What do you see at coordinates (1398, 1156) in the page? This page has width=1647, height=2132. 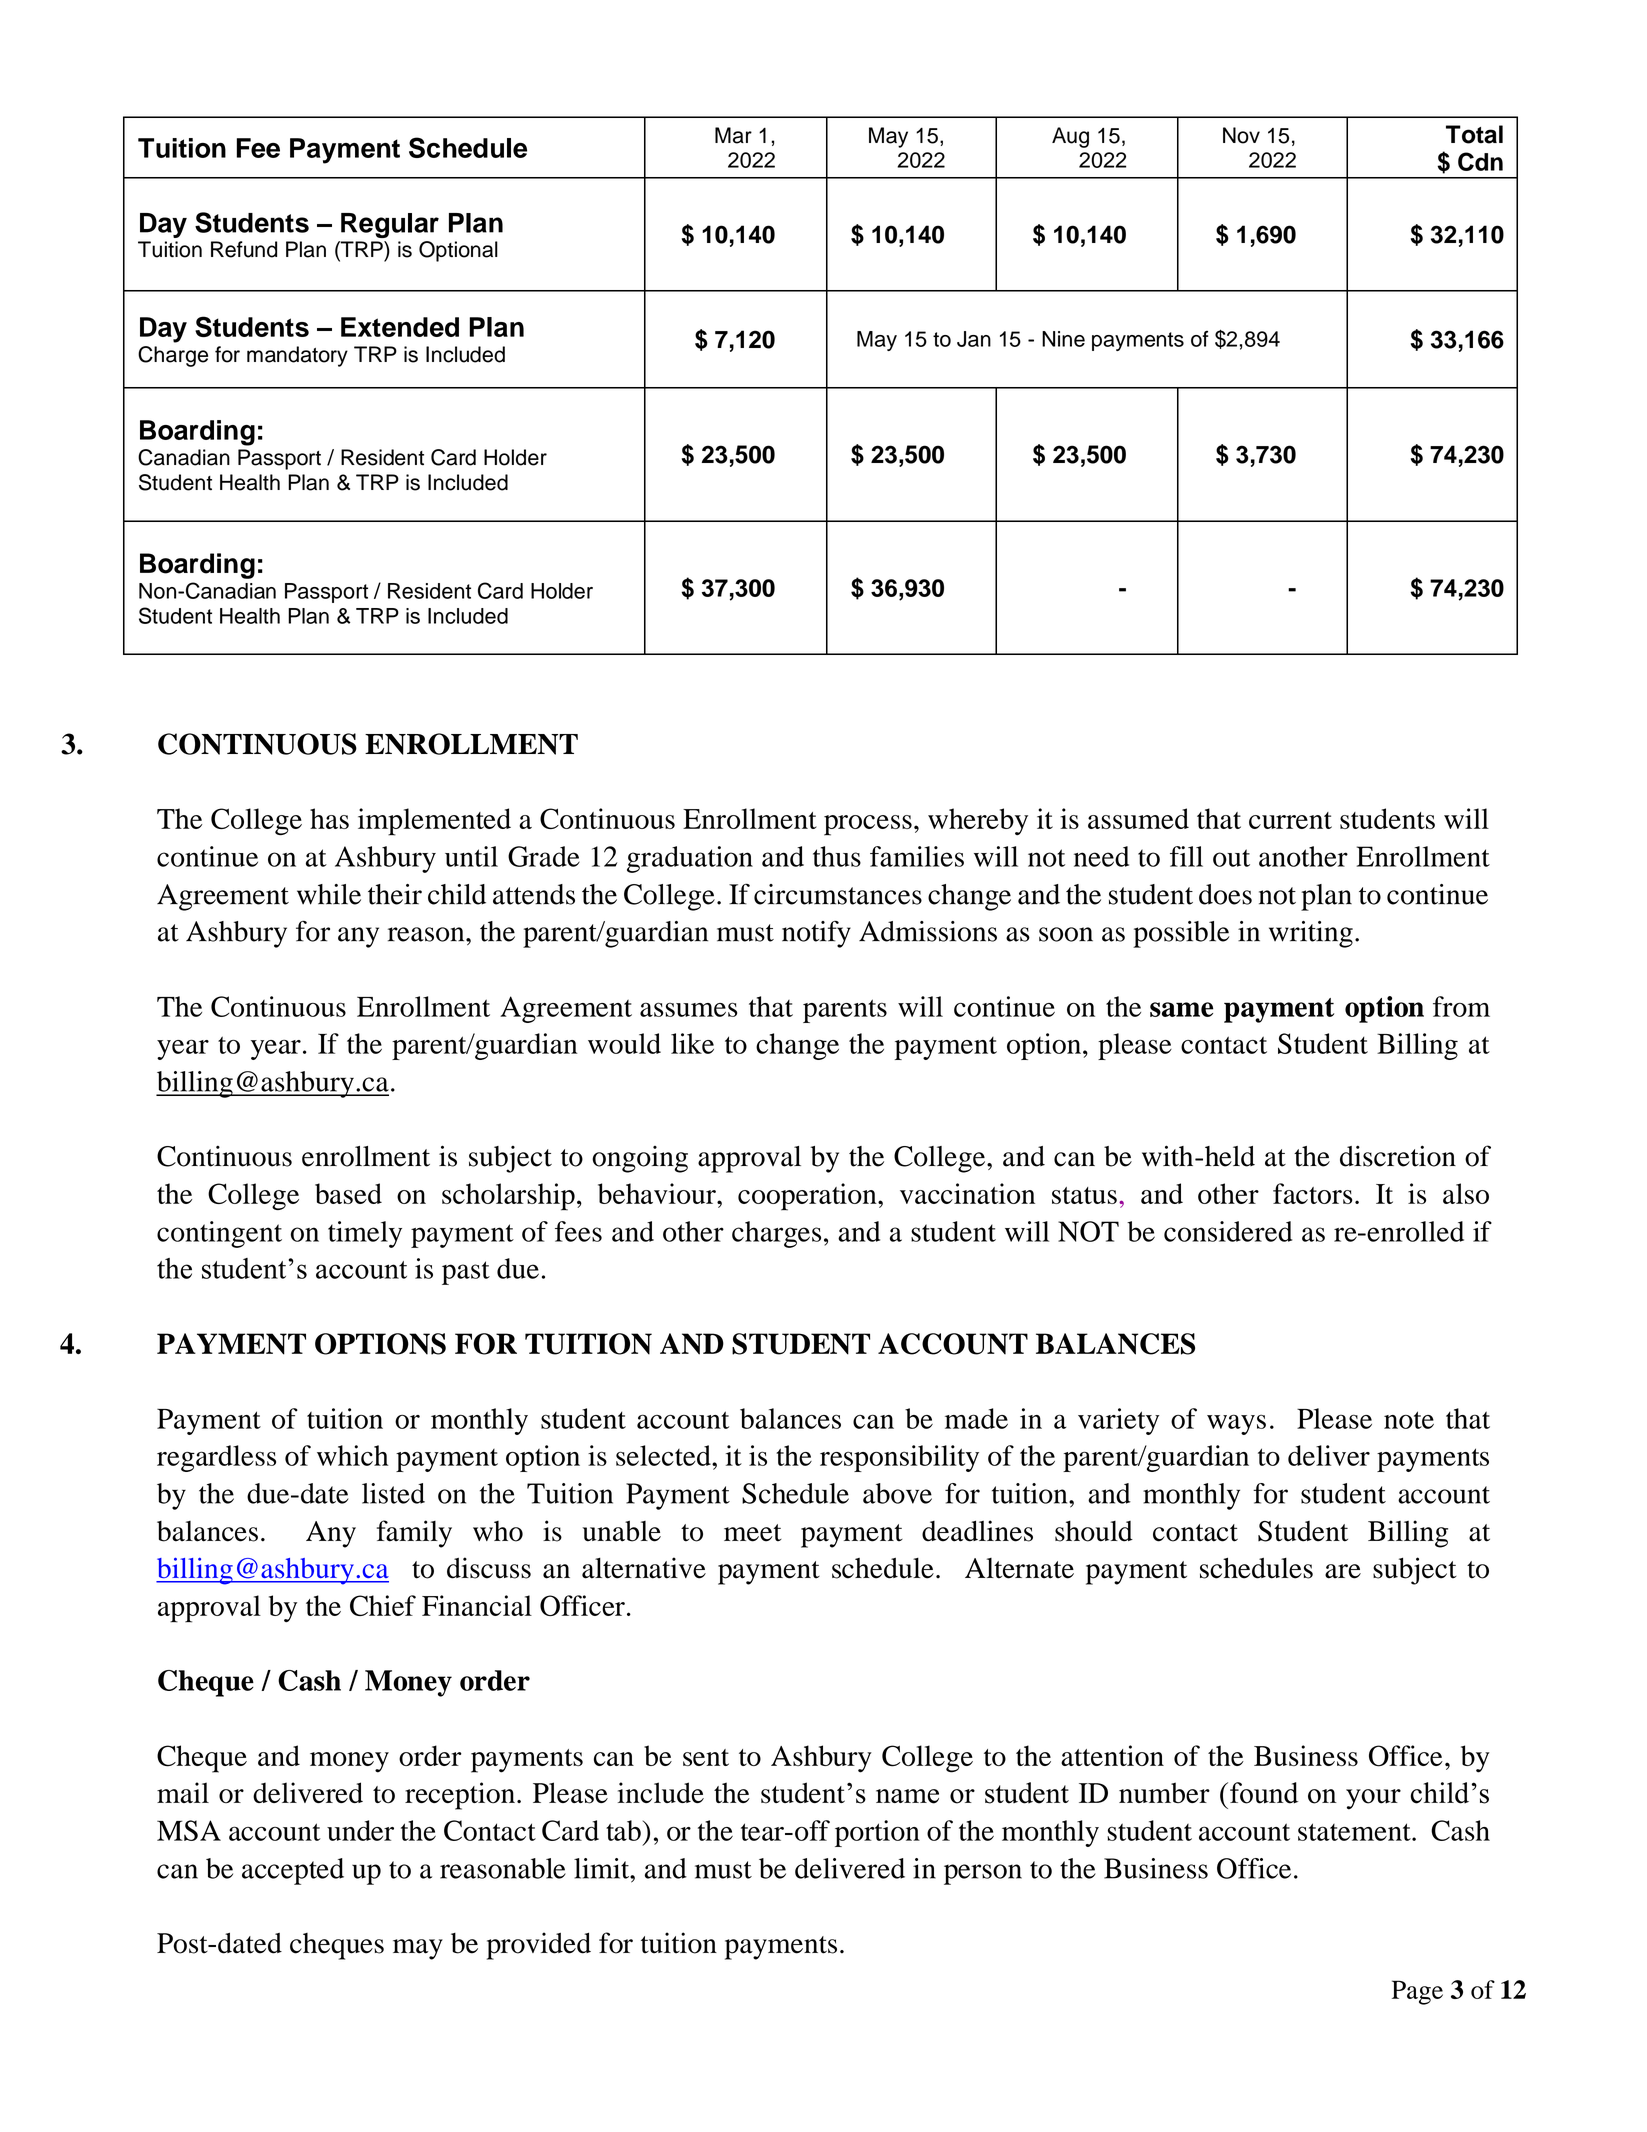 I see `discretion` at bounding box center [1398, 1156].
